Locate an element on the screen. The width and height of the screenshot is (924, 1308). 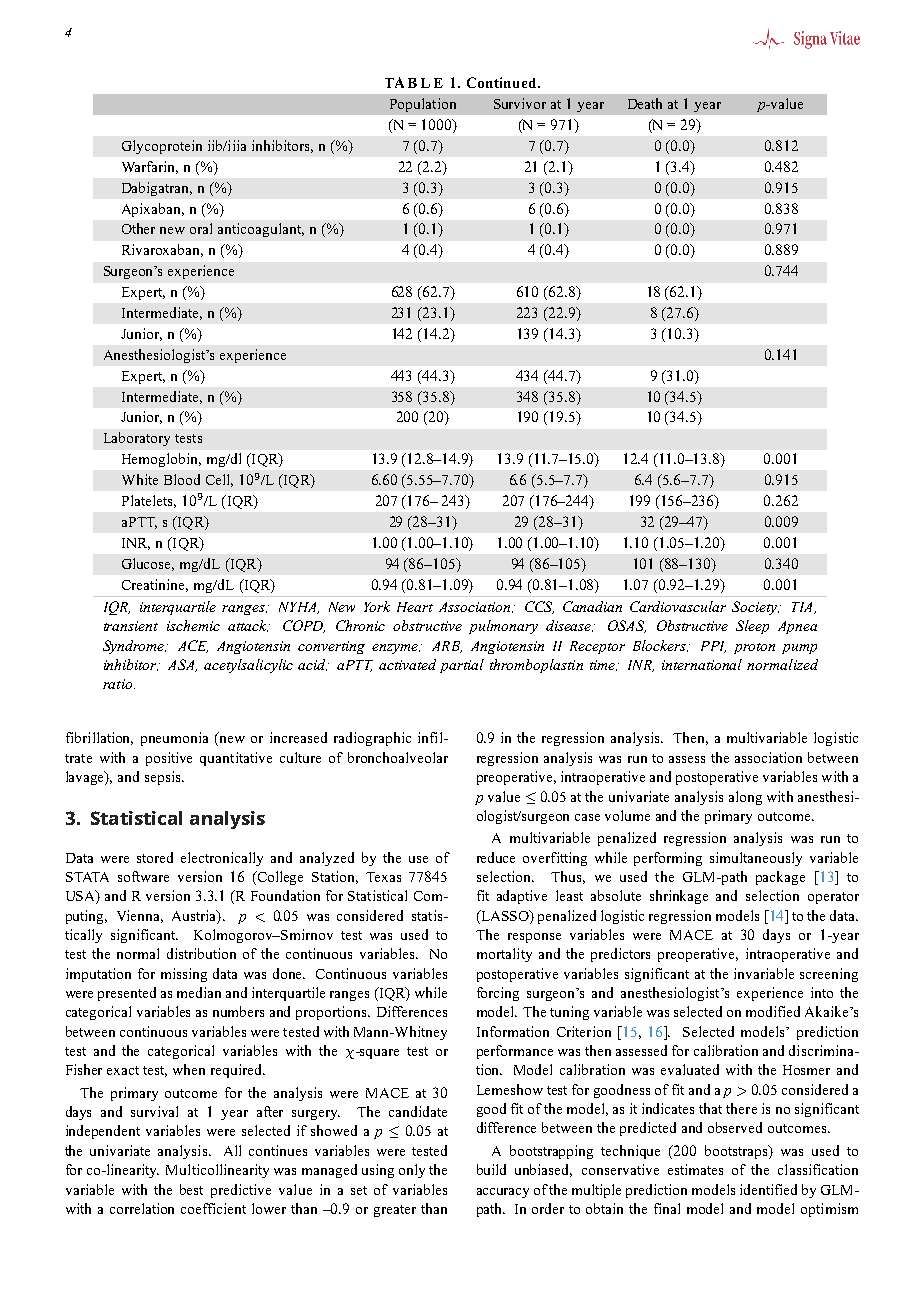
build is located at coordinates (491, 1169).
